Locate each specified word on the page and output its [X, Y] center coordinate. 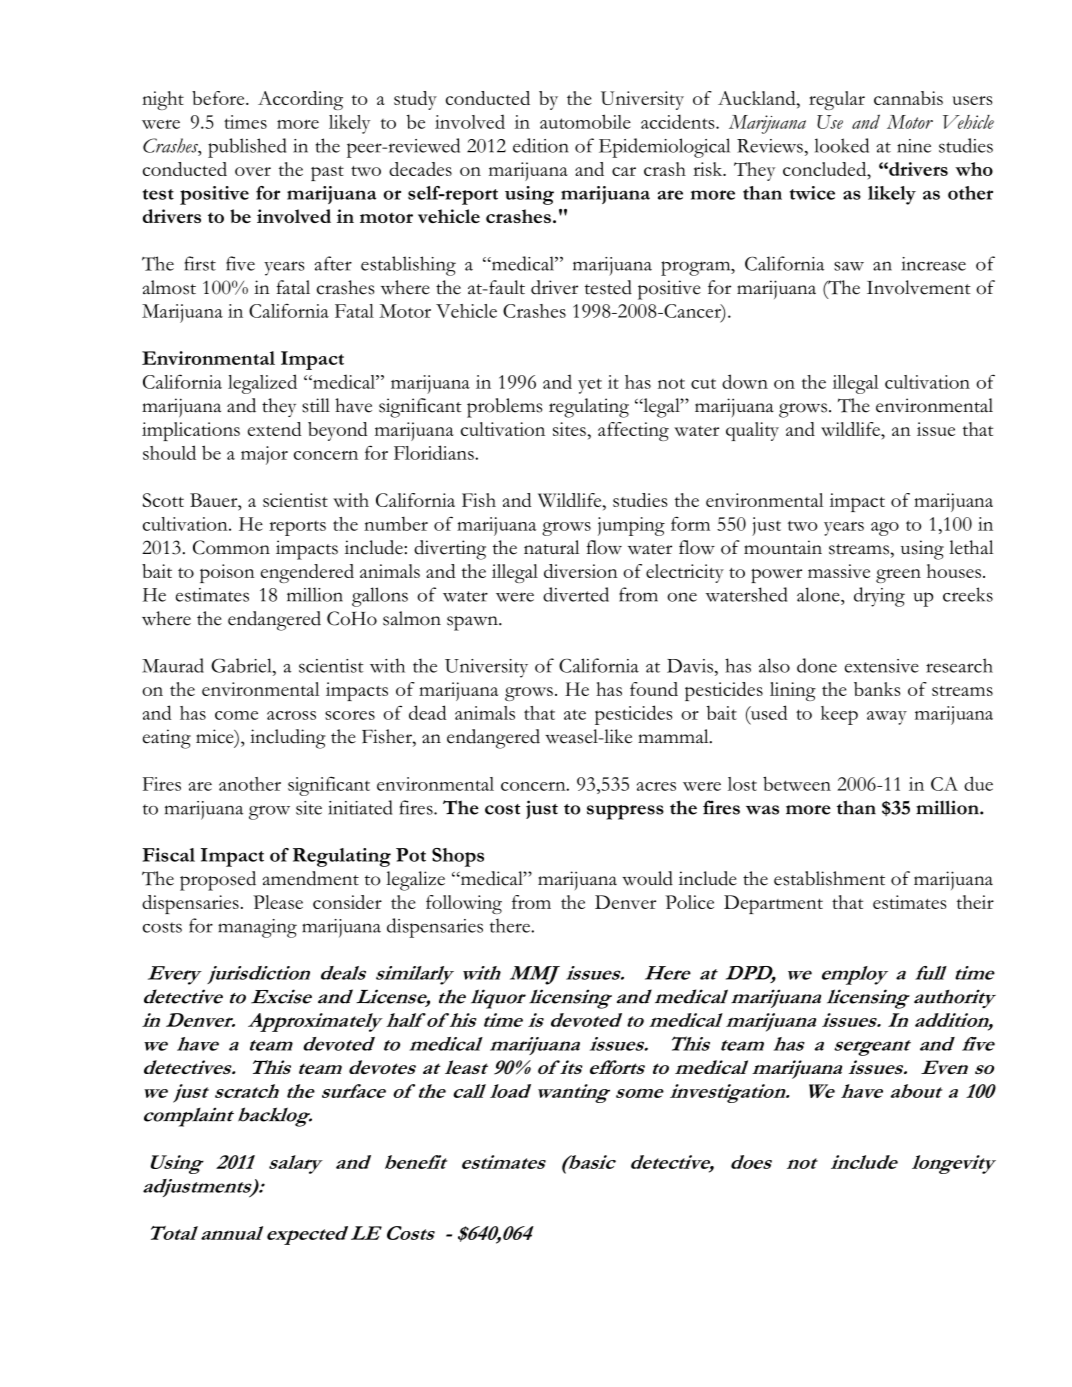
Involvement [919, 287]
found [654, 689]
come [236, 715]
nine [914, 146]
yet [590, 386]
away [887, 718]
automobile [585, 121]
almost [169, 287]
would [647, 878]
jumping [631, 526]
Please [278, 902]
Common [231, 547]
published [247, 148]
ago [885, 529]
